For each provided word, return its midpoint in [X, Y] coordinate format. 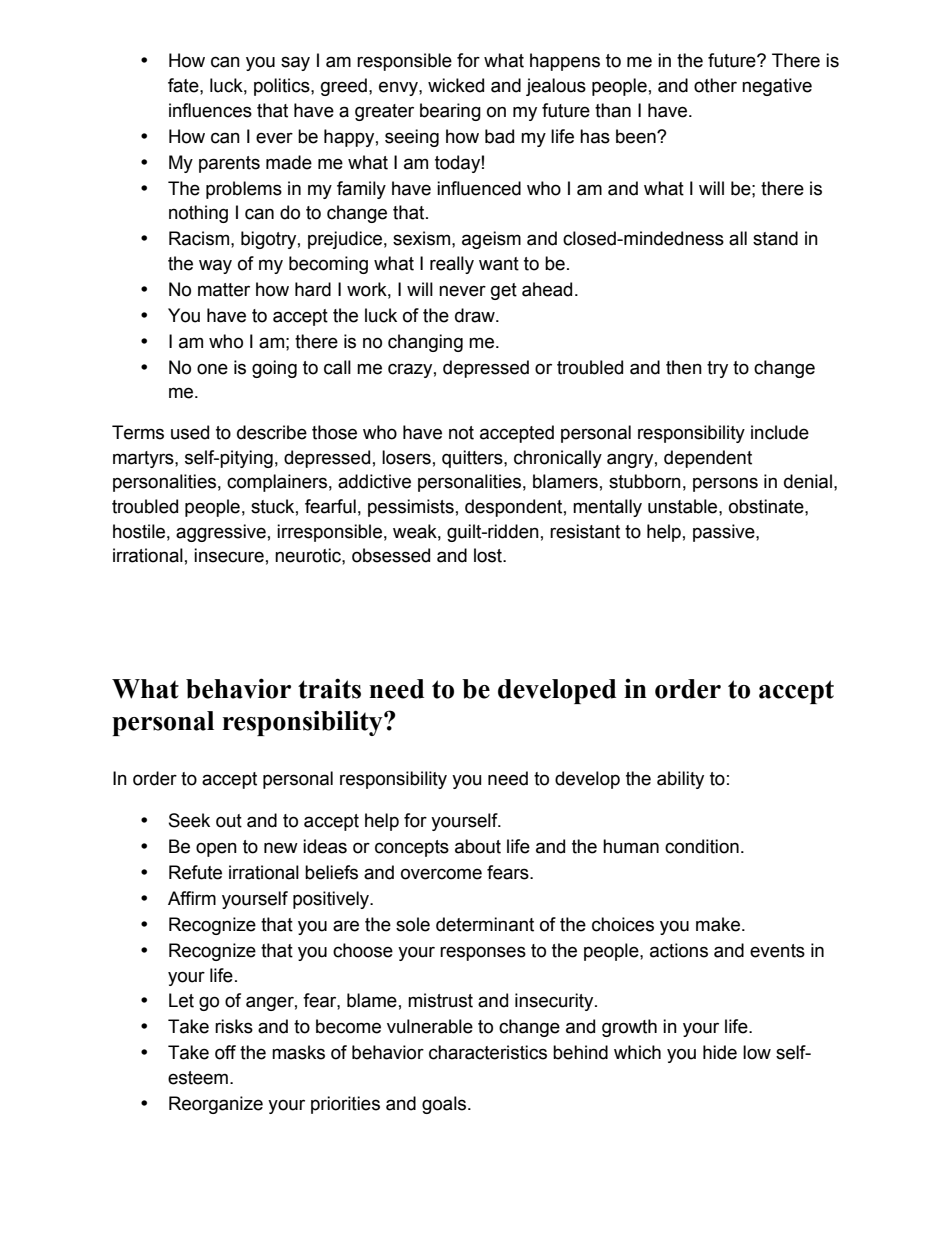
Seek [189, 820]
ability [680, 780]
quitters [473, 459]
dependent [708, 459]
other [715, 85]
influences [210, 110]
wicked [456, 85]
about [478, 846]
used [190, 432]
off [225, 1052]
